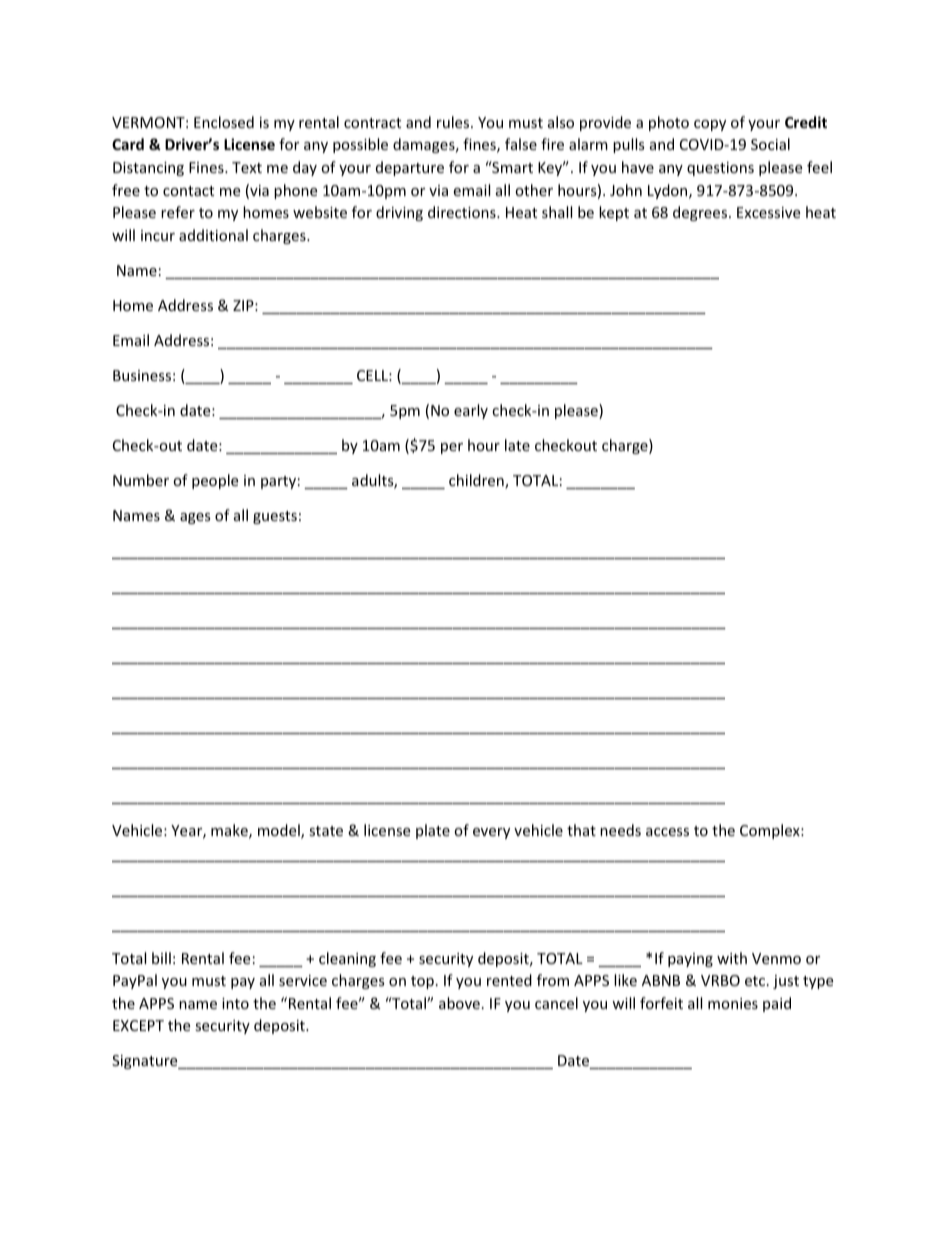 The image size is (952, 1233). What do you see at coordinates (459, 1003) in the document?
I see `above` at bounding box center [459, 1003].
